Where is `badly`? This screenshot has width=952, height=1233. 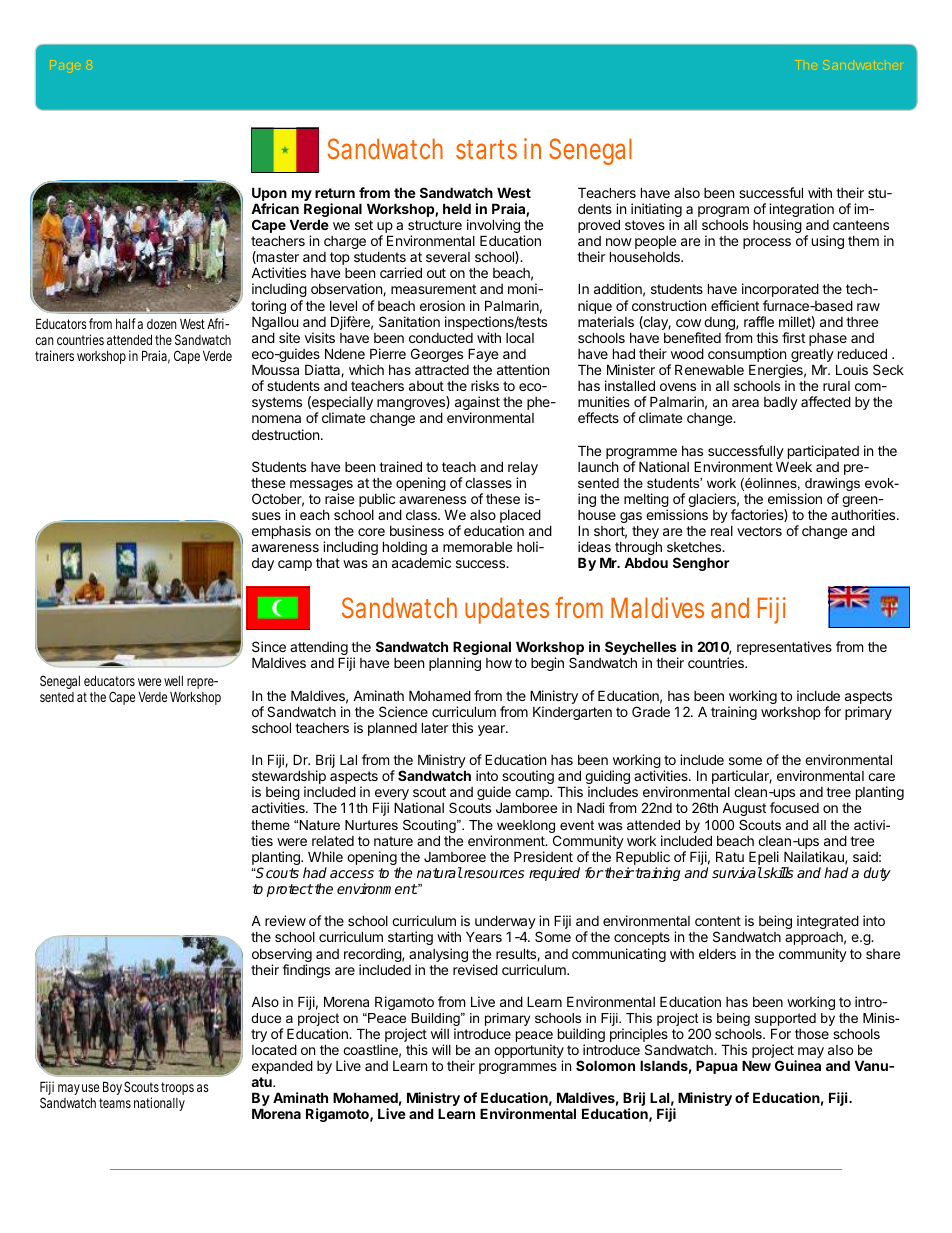 badly is located at coordinates (781, 403).
